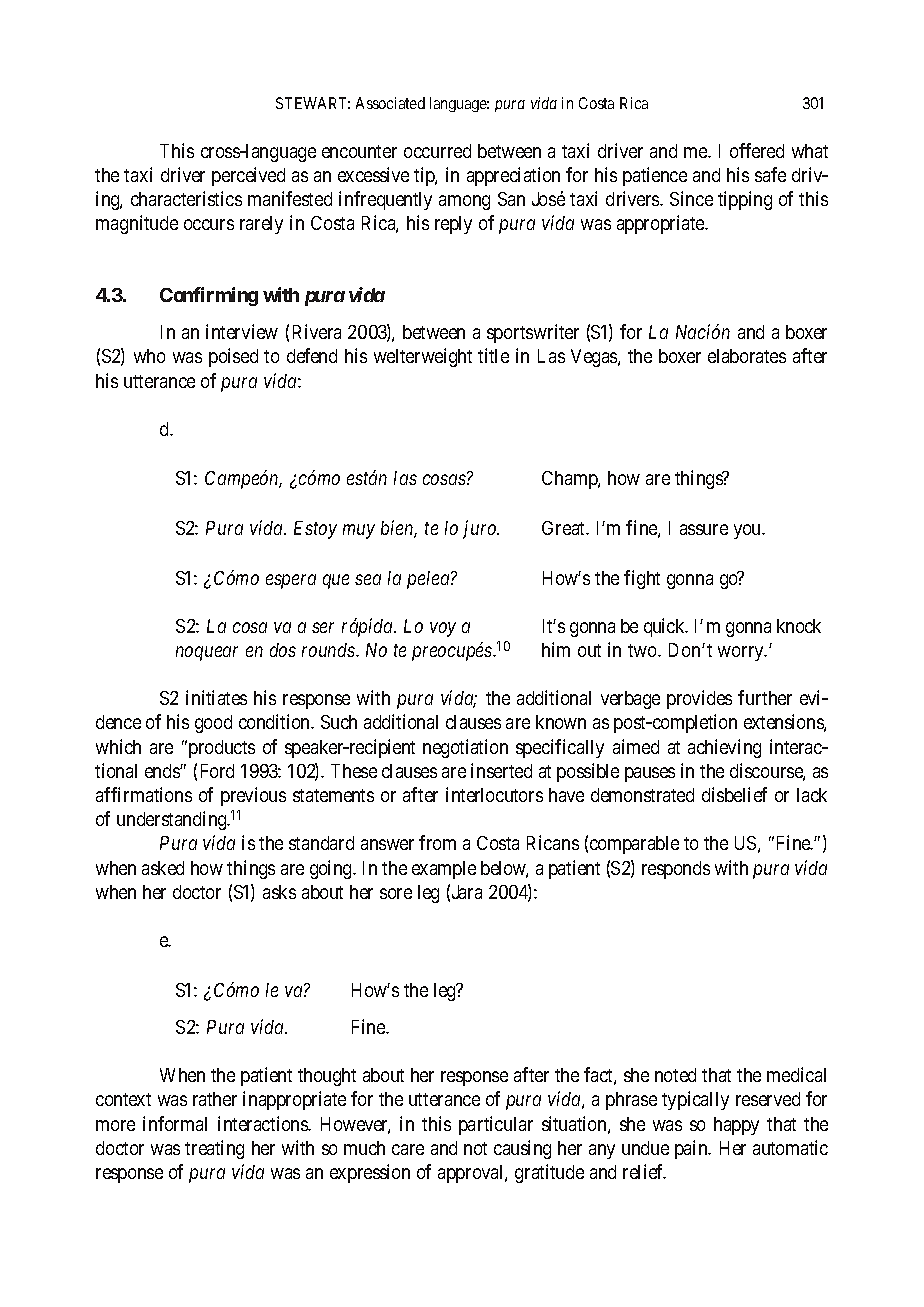  Describe the element at coordinates (214, 1149) in the page. I see `treating` at that location.
